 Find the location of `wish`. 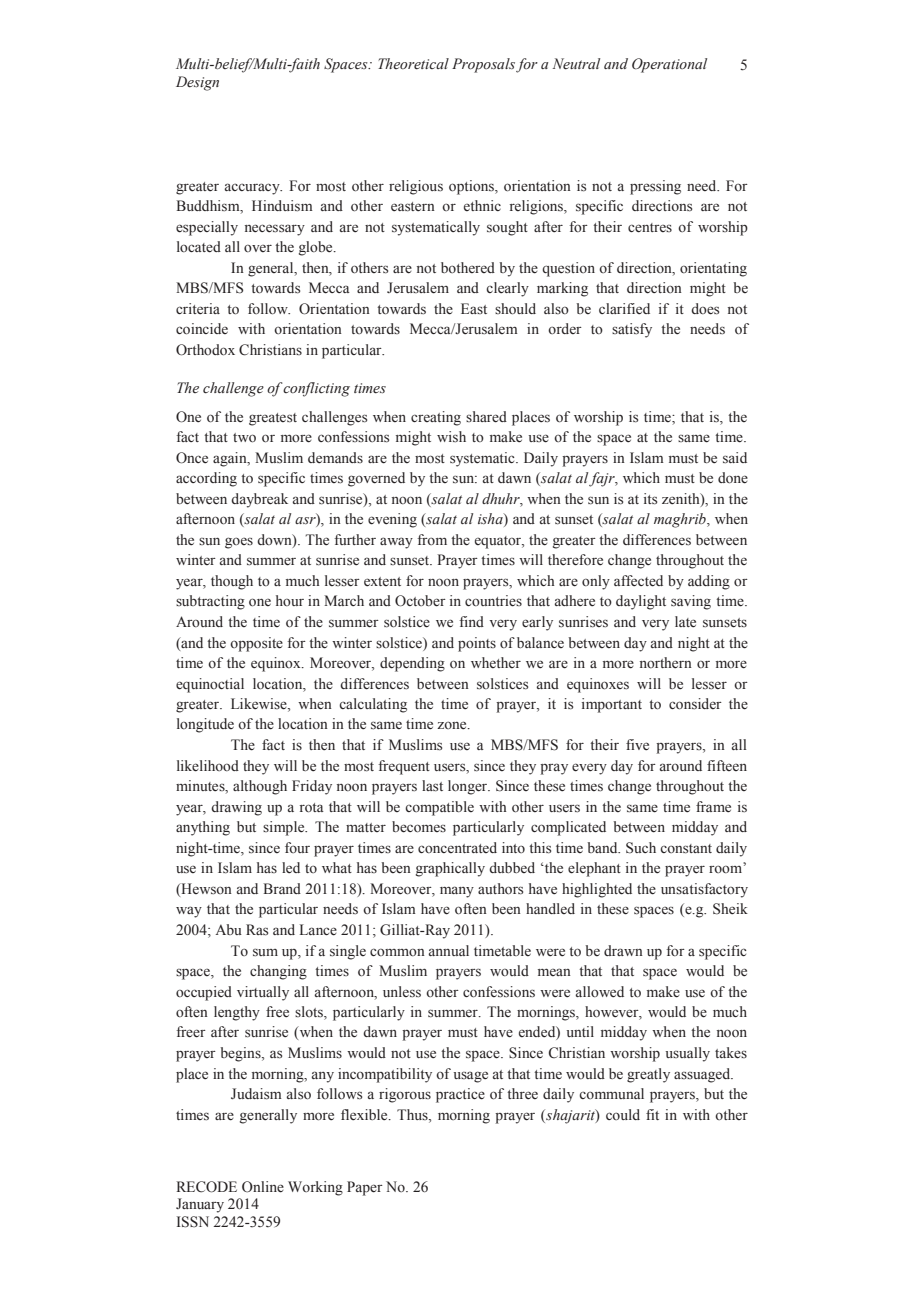

wish is located at coordinates (451, 437).
